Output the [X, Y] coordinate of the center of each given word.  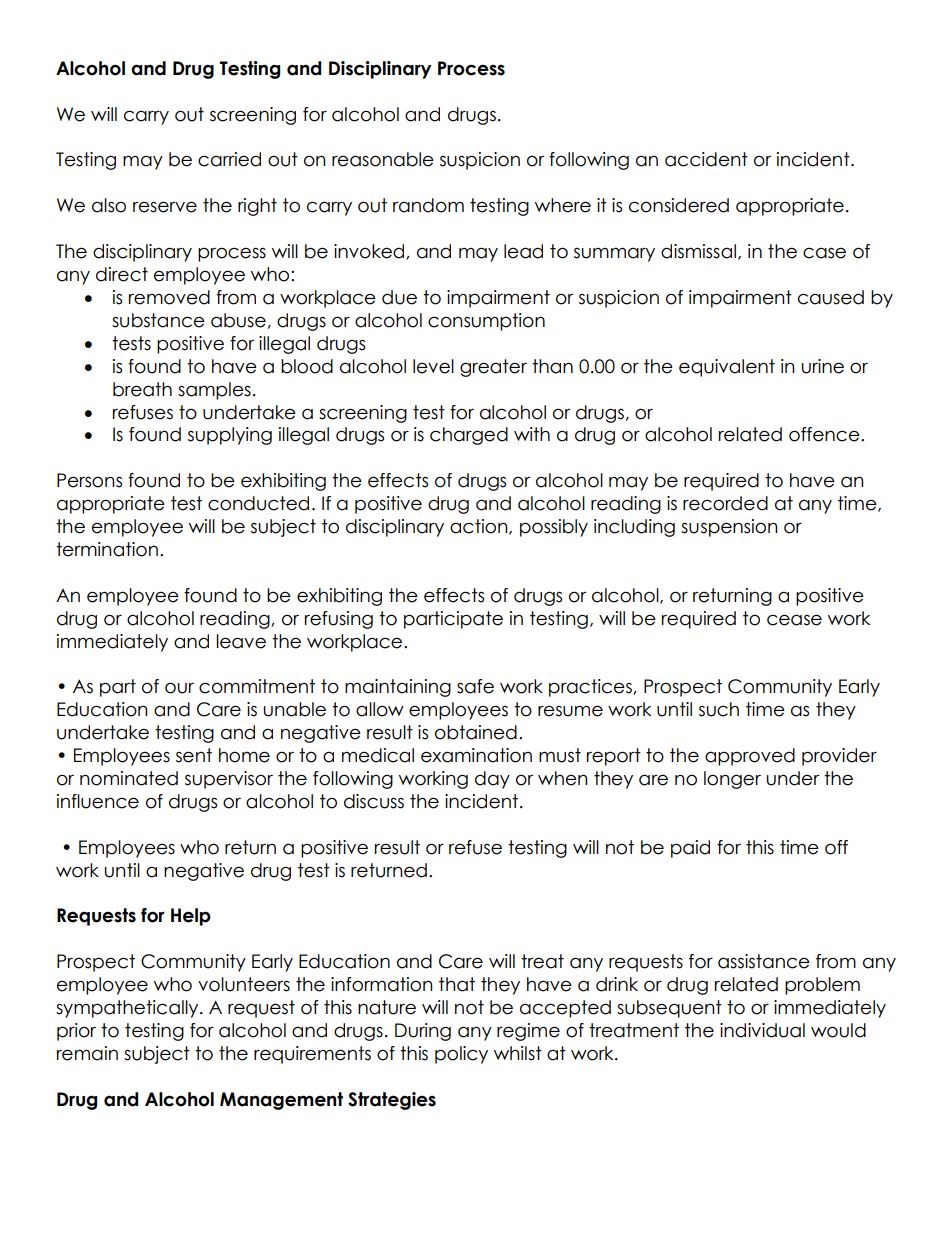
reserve [165, 207]
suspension [729, 528]
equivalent [727, 368]
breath [142, 389]
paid [690, 849]
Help [191, 917]
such [719, 709]
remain [87, 1053]
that [457, 984]
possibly [554, 528]
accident [706, 159]
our [179, 688]
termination [107, 549]
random [428, 205]
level [433, 366]
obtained [476, 732]
